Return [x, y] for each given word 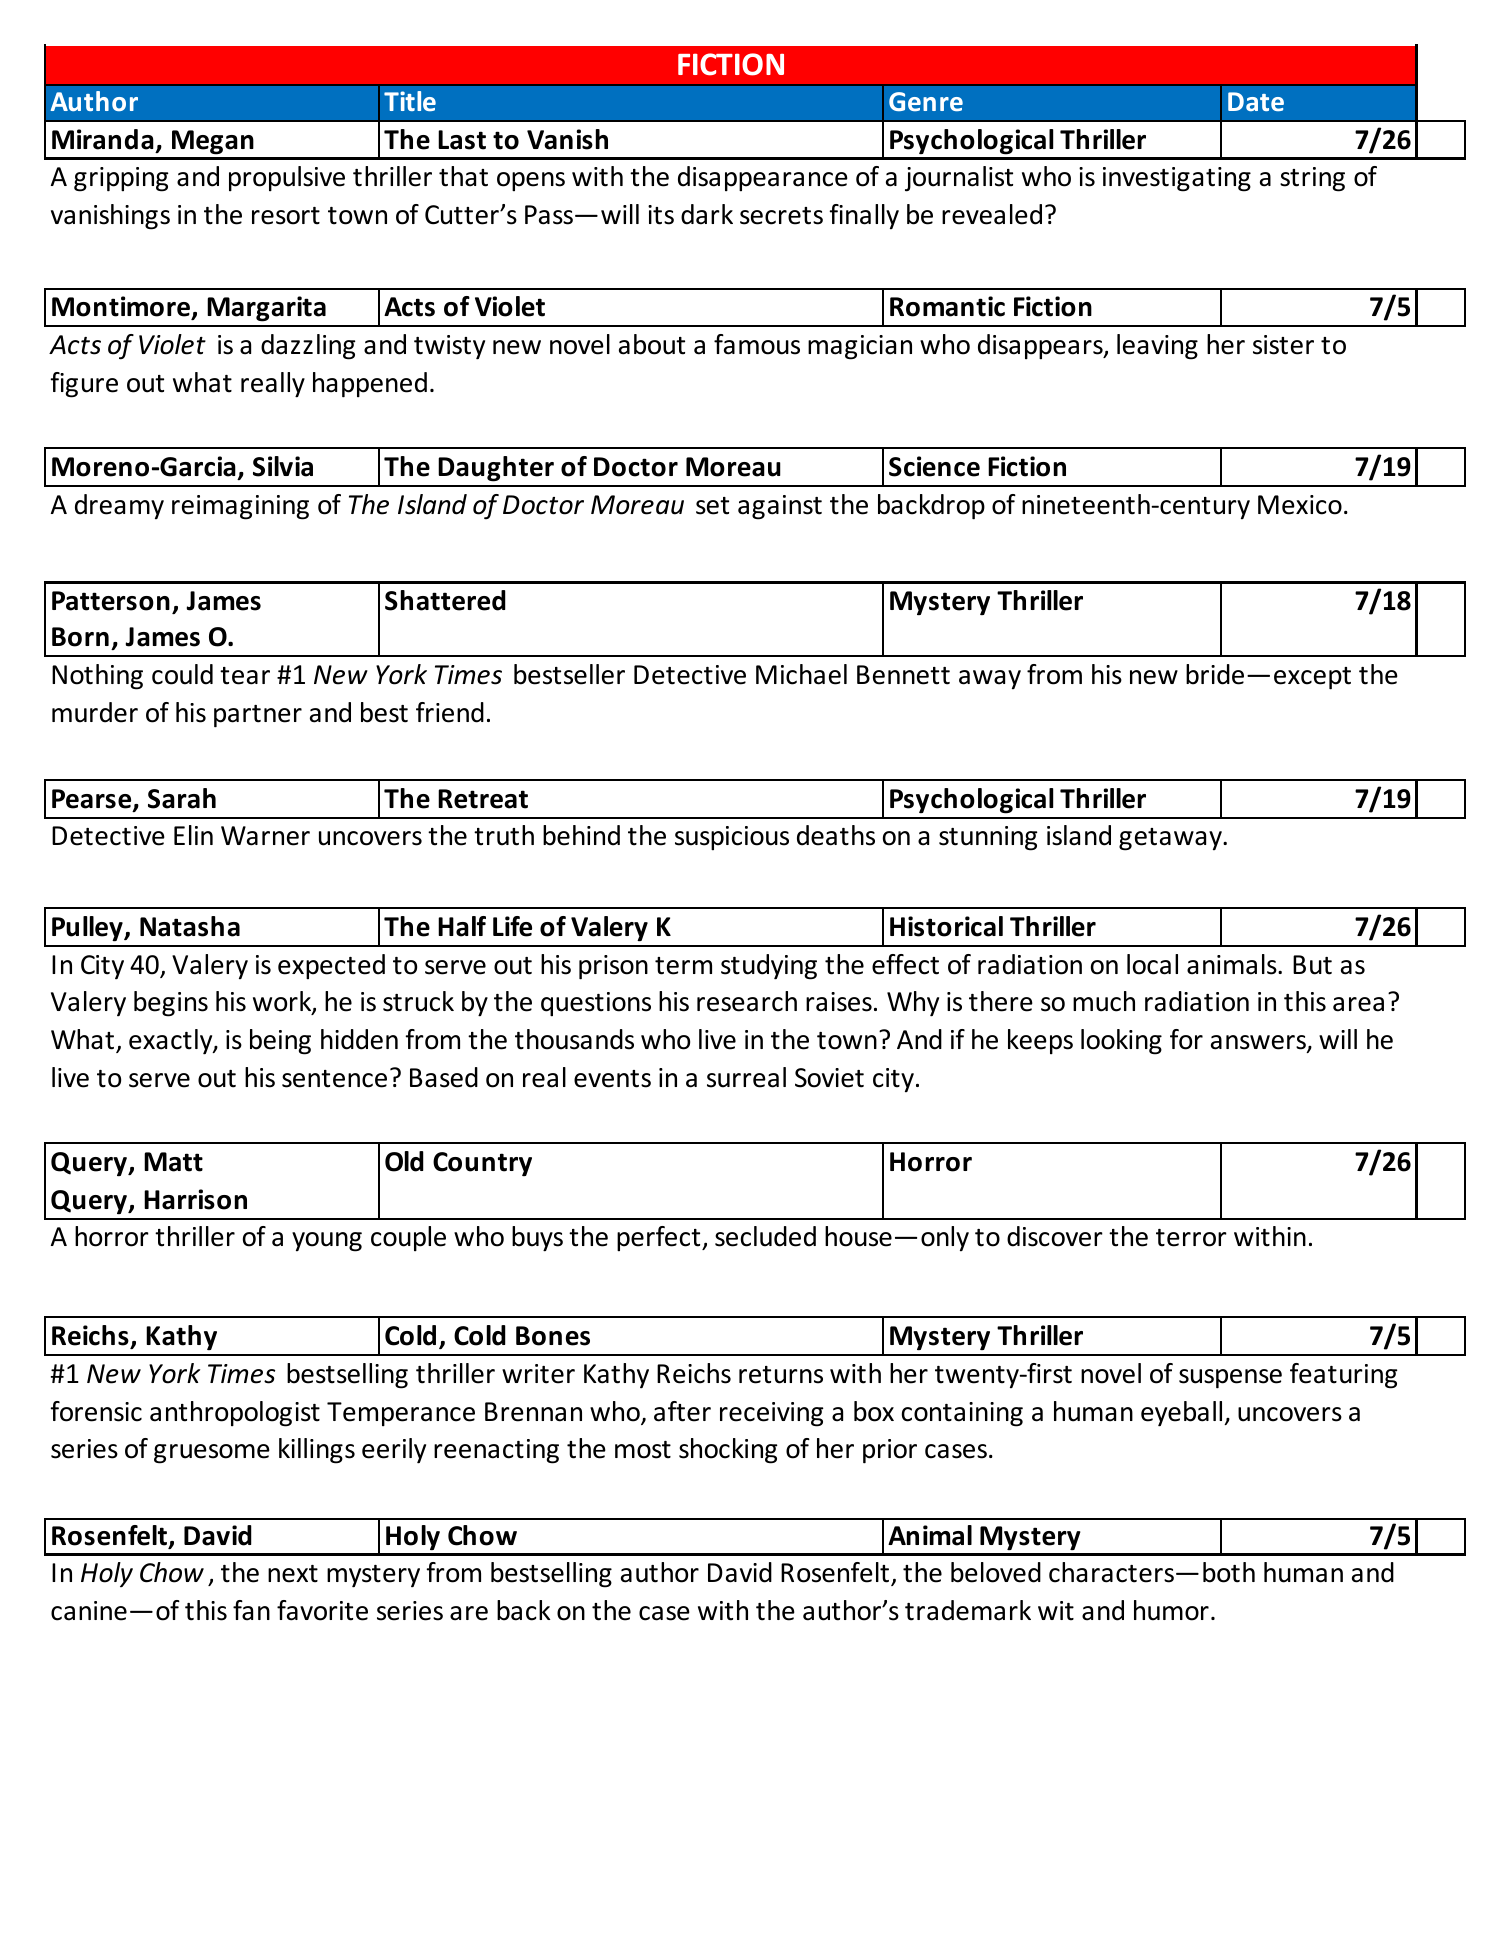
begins [171, 1004]
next [293, 1574]
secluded [765, 1236]
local [1152, 964]
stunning [988, 838]
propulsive [287, 179]
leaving [1157, 347]
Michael [801, 674]
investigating [1177, 179]
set [712, 506]
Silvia [283, 466]
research [747, 1001]
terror [1191, 1238]
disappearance [763, 179]
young [327, 1242]
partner [258, 716]
